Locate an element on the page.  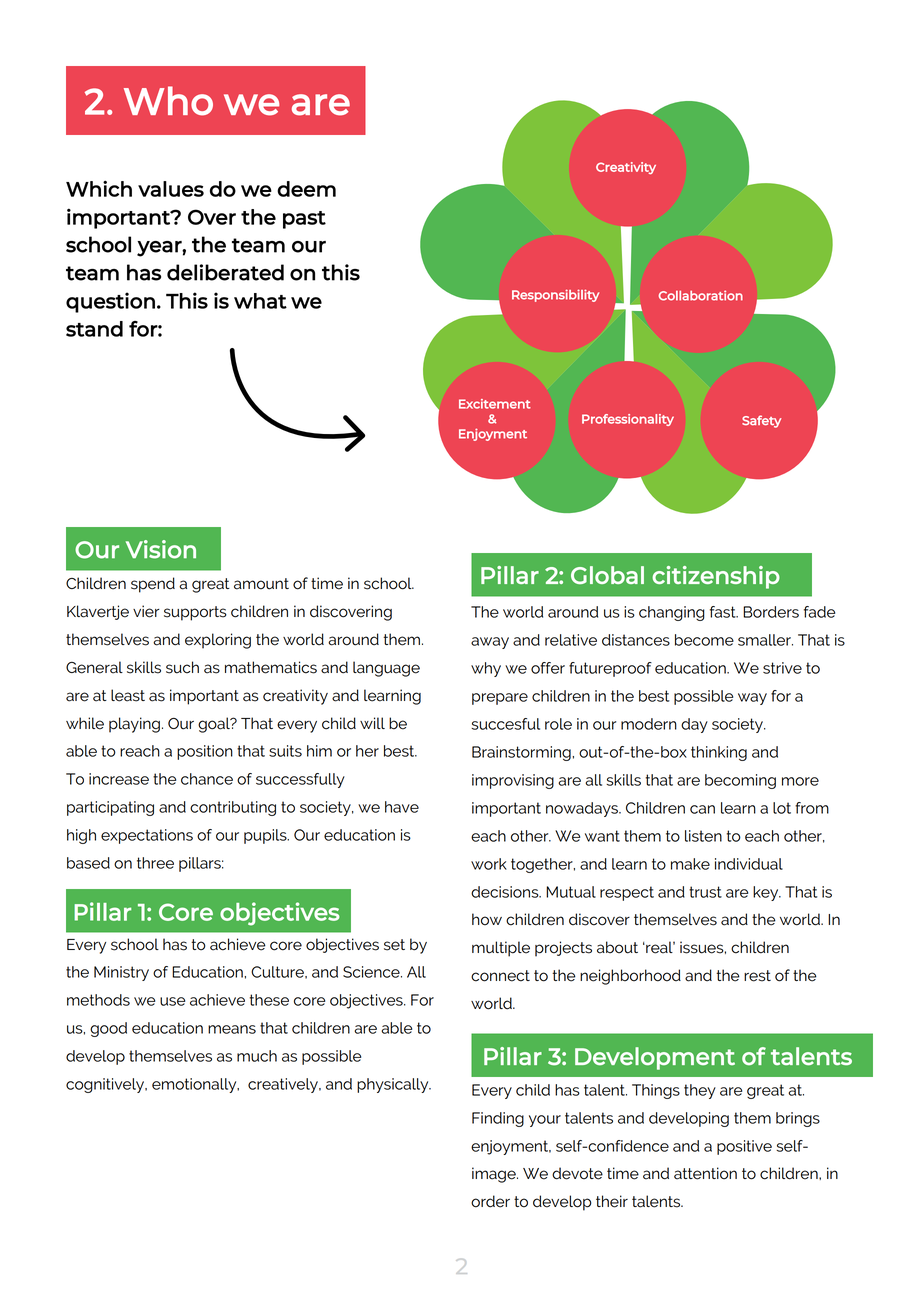
Collaboration is located at coordinates (701, 295).
